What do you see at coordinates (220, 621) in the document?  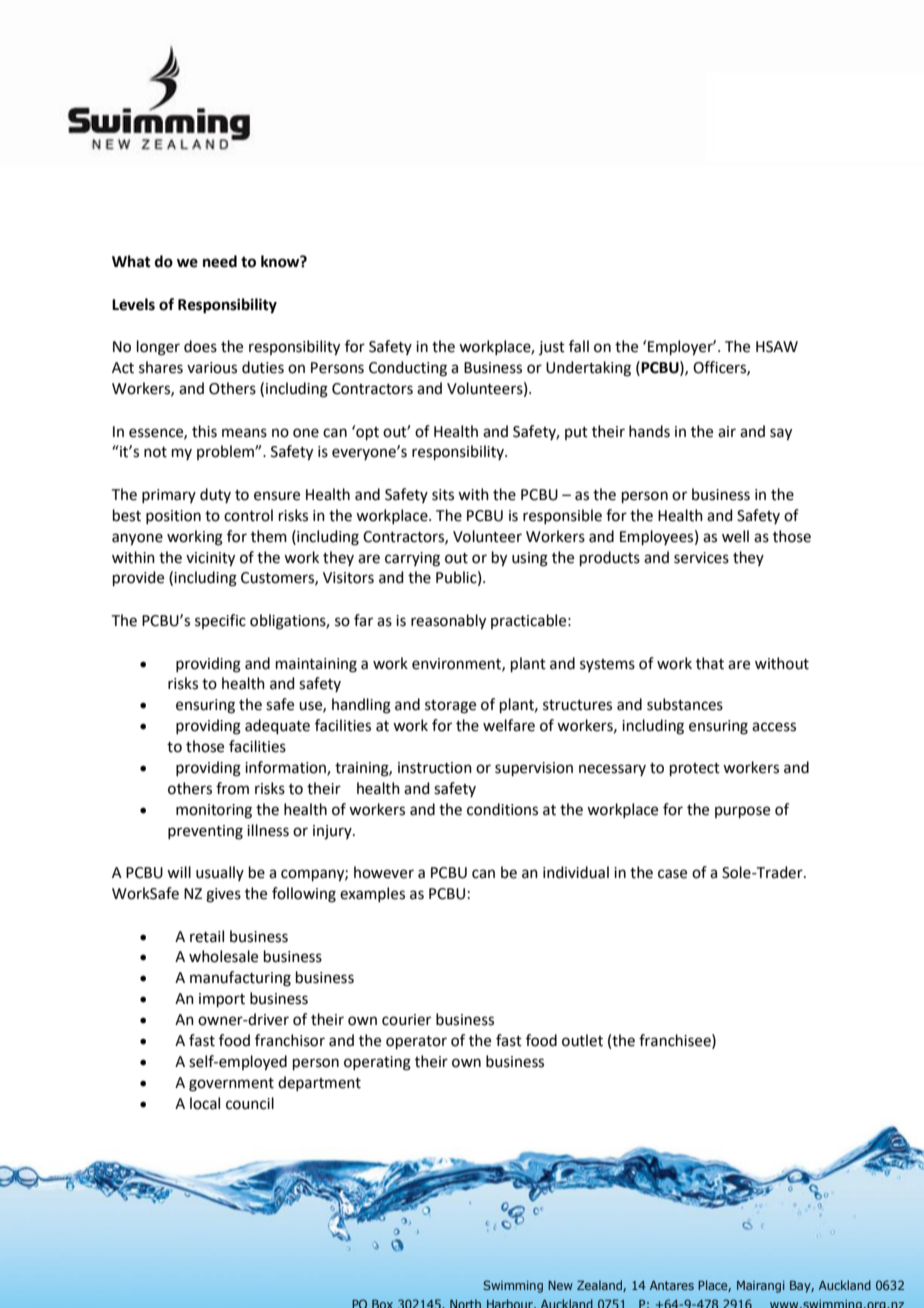 I see `specific` at bounding box center [220, 621].
